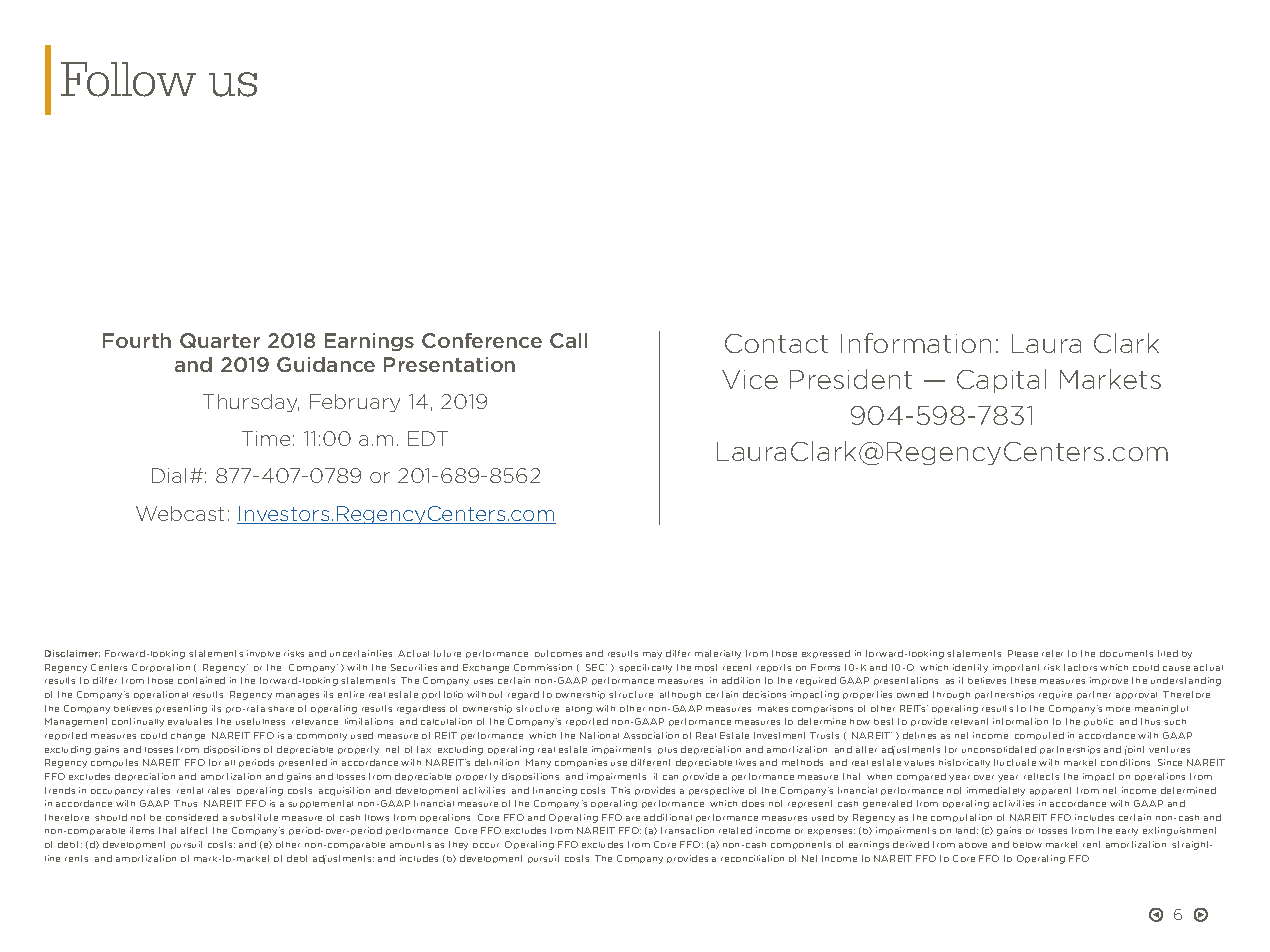  I want to click on Capital, so click(1001, 381).
